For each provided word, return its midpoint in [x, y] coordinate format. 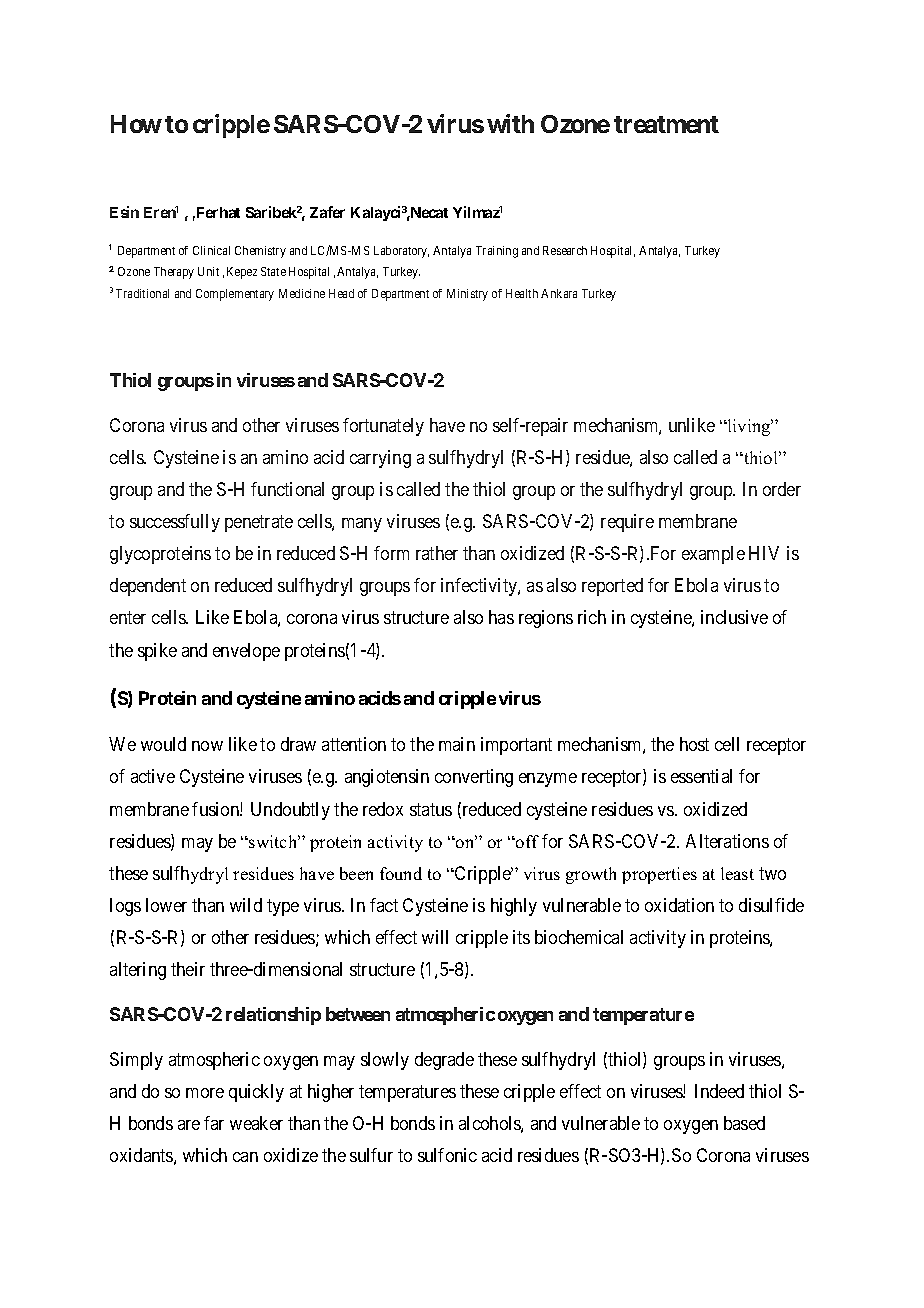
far [214, 1123]
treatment [666, 124]
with [510, 123]
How [136, 124]
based [744, 1123]
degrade [444, 1061]
